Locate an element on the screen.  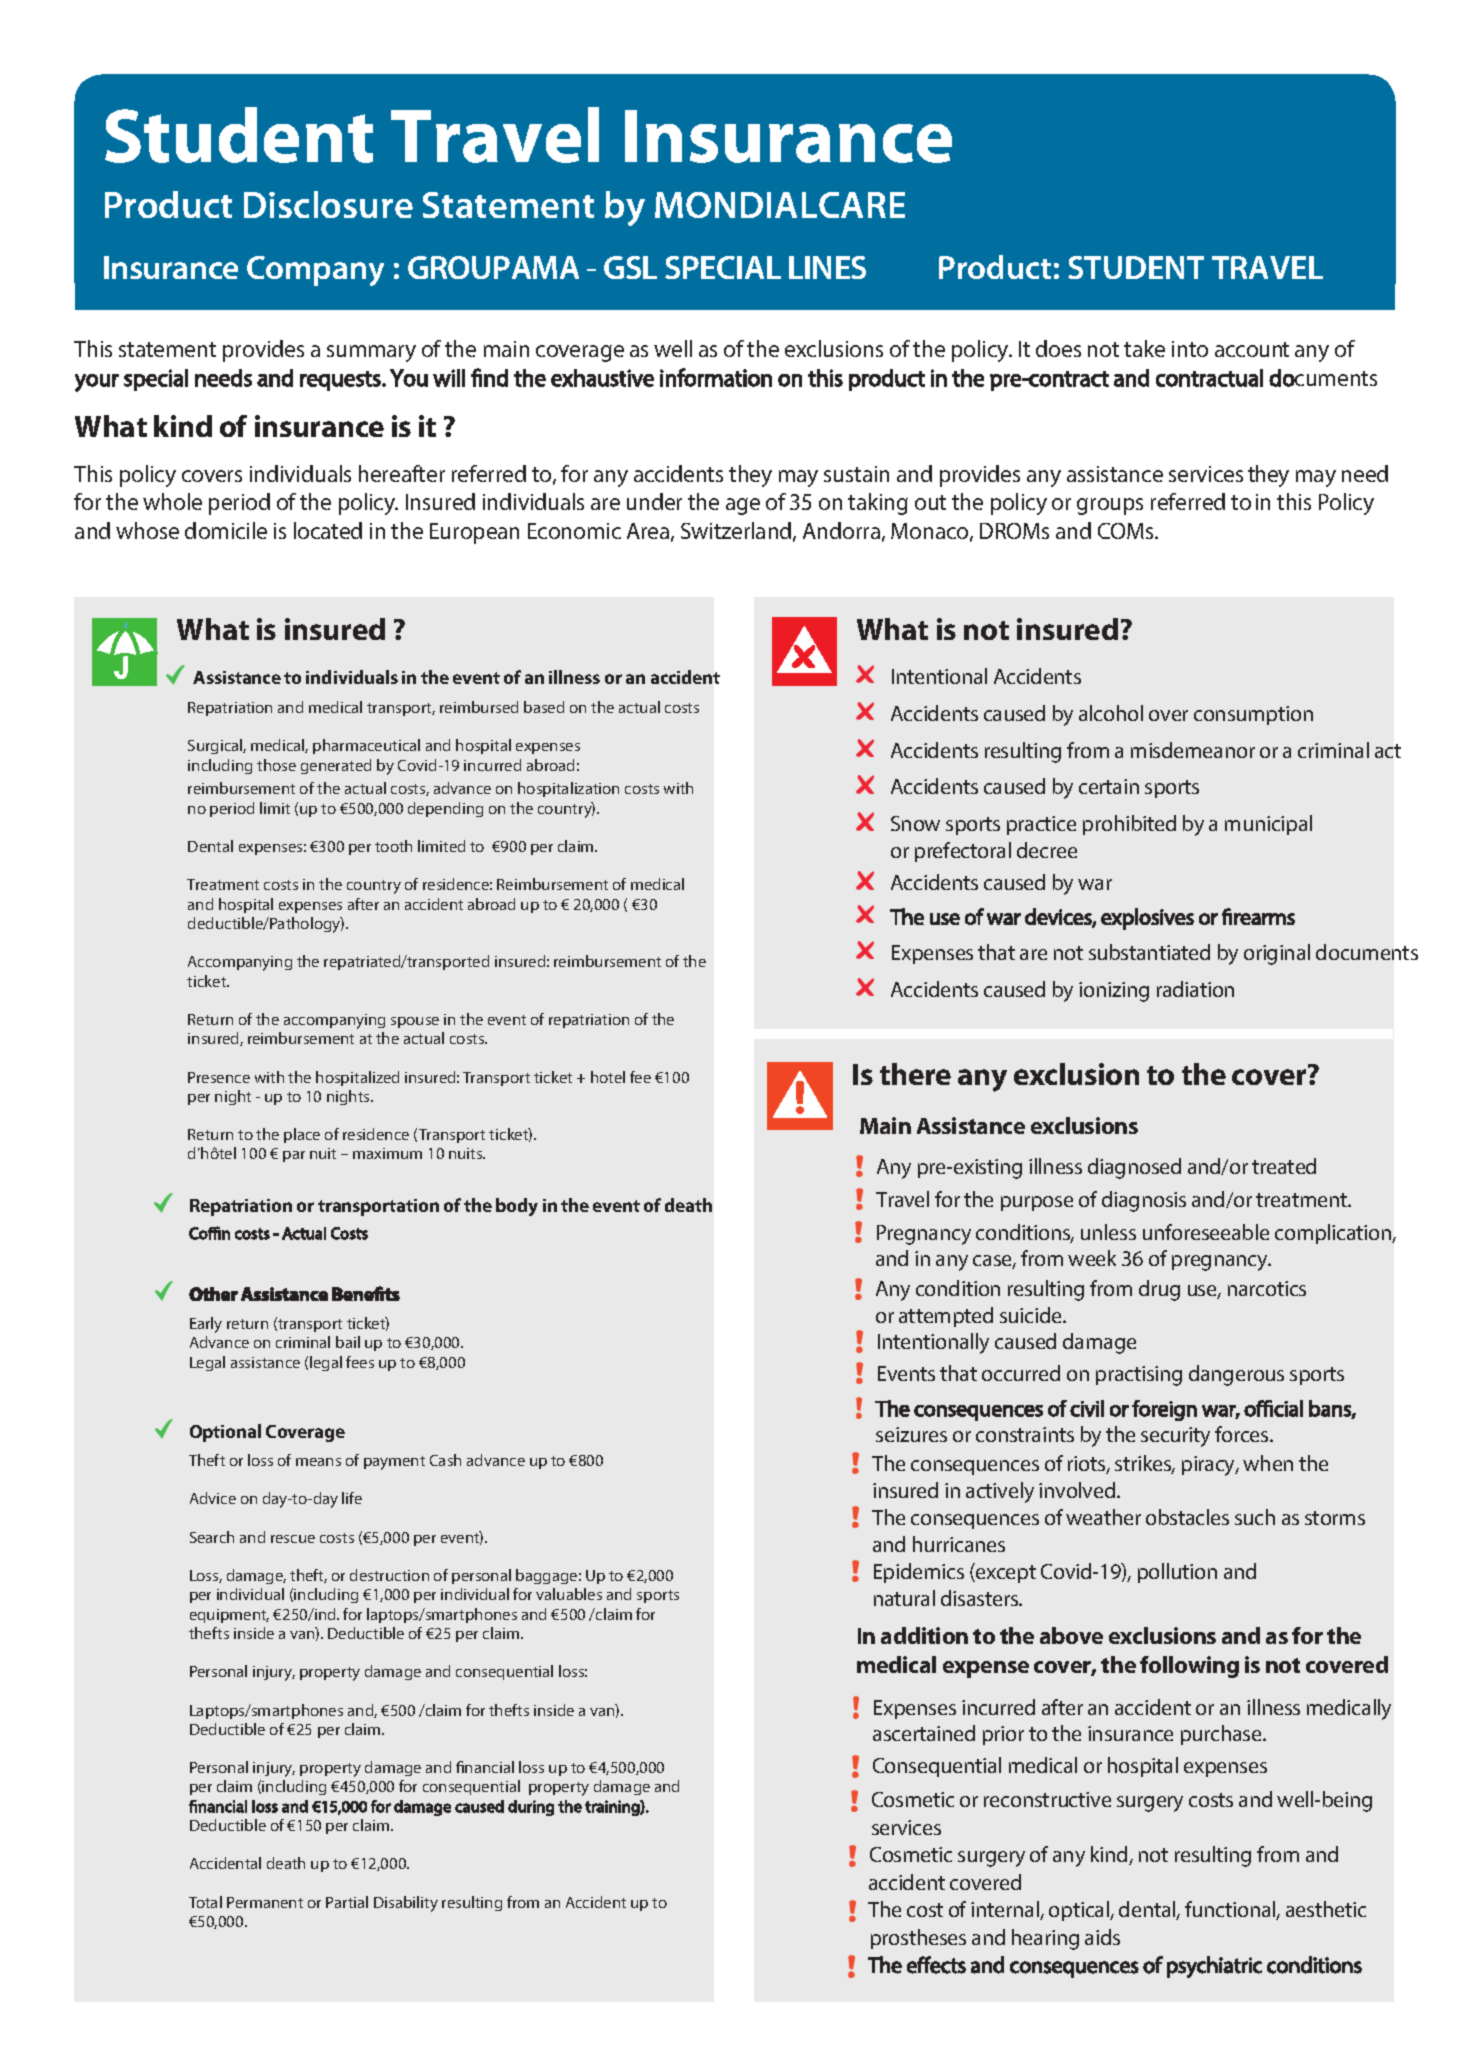
SPECIAL is located at coordinates (723, 267).
